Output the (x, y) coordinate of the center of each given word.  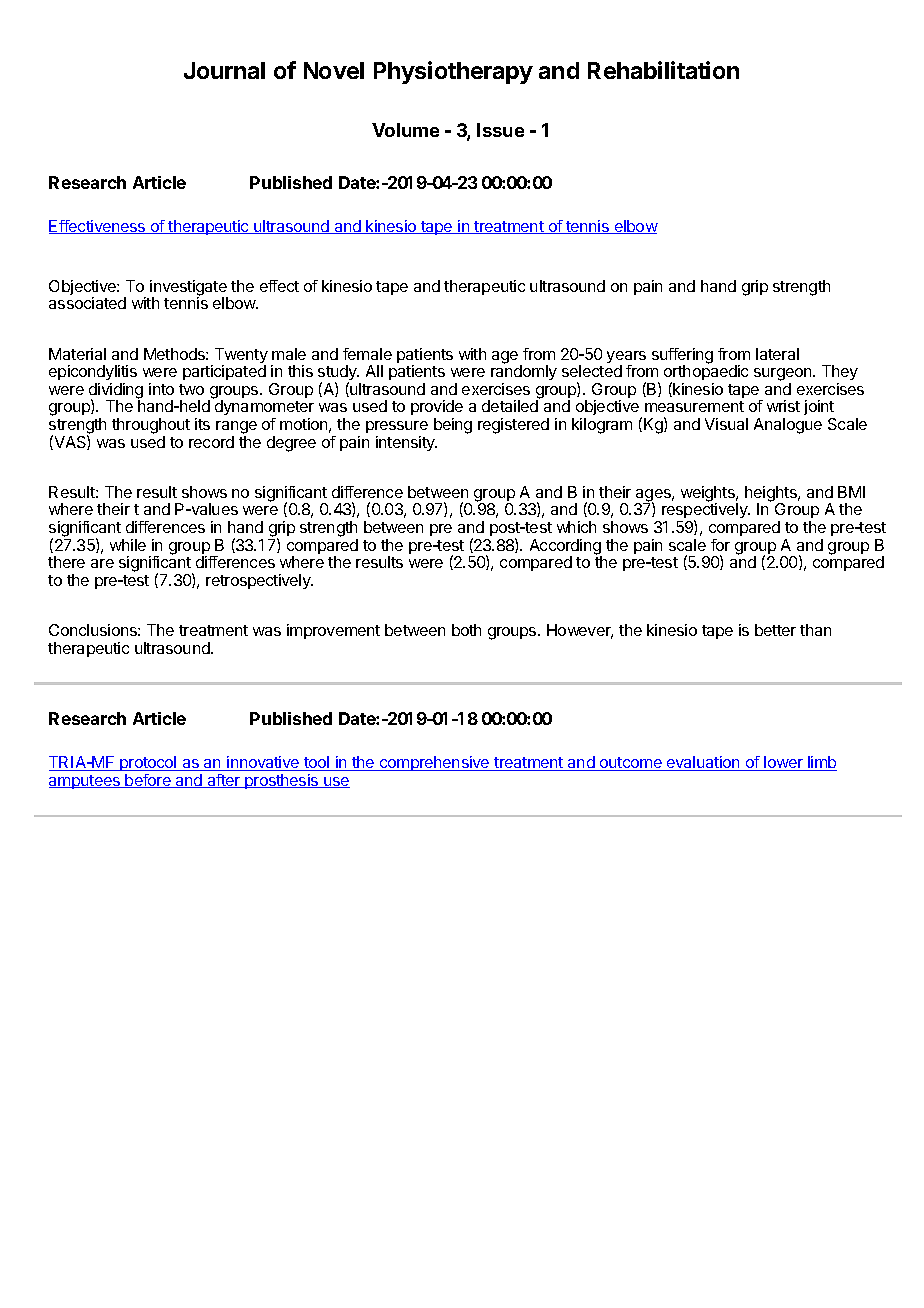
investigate (189, 289)
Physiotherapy (453, 72)
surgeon (784, 376)
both (466, 630)
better (775, 630)
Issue (500, 130)
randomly (524, 373)
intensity (406, 443)
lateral (777, 354)
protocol (148, 765)
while (128, 545)
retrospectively (259, 581)
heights (772, 495)
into (161, 389)
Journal (224, 70)
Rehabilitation (663, 70)
